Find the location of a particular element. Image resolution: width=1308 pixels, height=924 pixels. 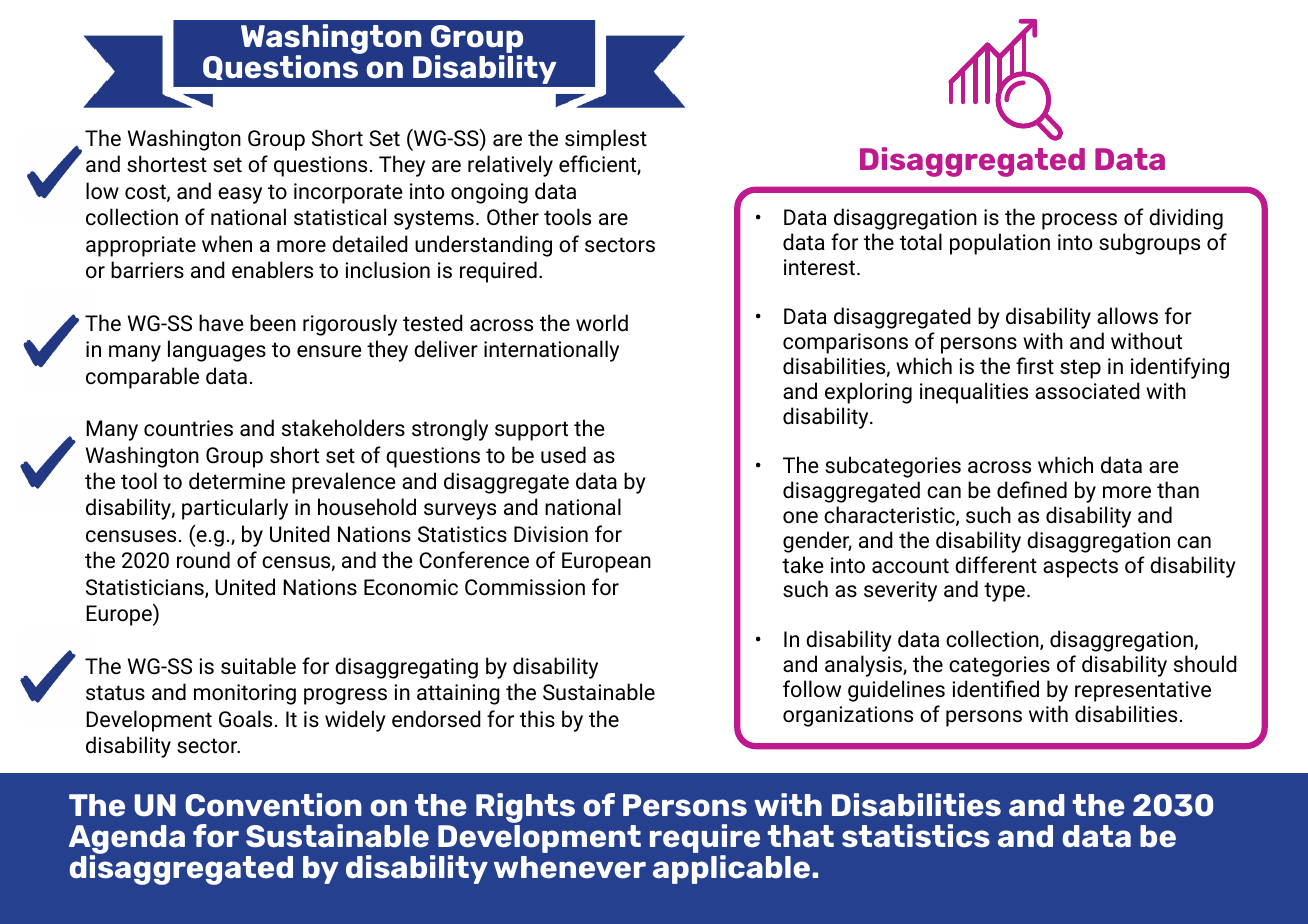

easy is located at coordinates (240, 195).
